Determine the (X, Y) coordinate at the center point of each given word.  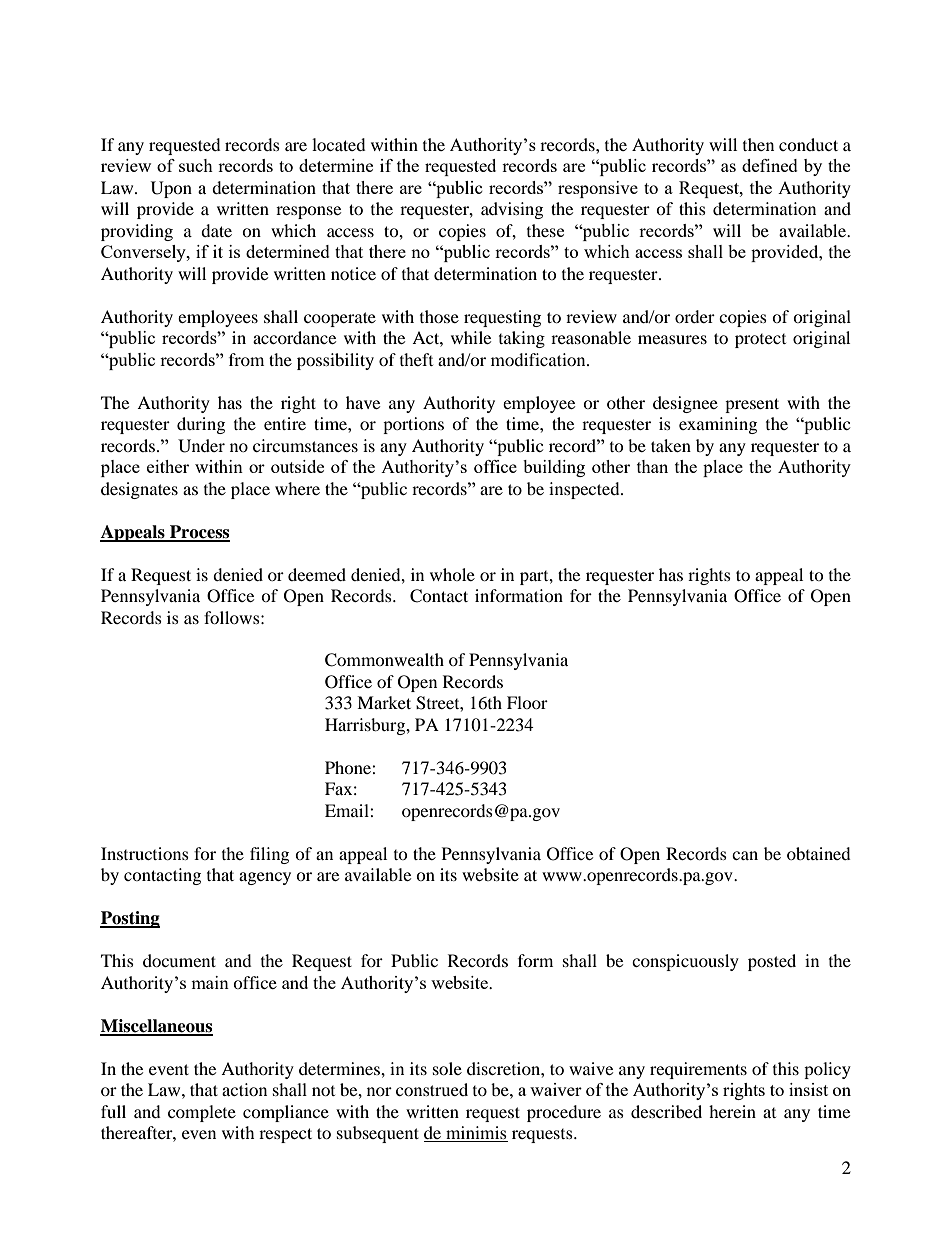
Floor (527, 702)
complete (202, 1113)
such (196, 165)
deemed (317, 574)
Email (348, 810)
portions (413, 425)
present (752, 405)
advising (512, 210)
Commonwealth (384, 660)
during (201, 425)
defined (770, 165)
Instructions (145, 853)
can (745, 855)
